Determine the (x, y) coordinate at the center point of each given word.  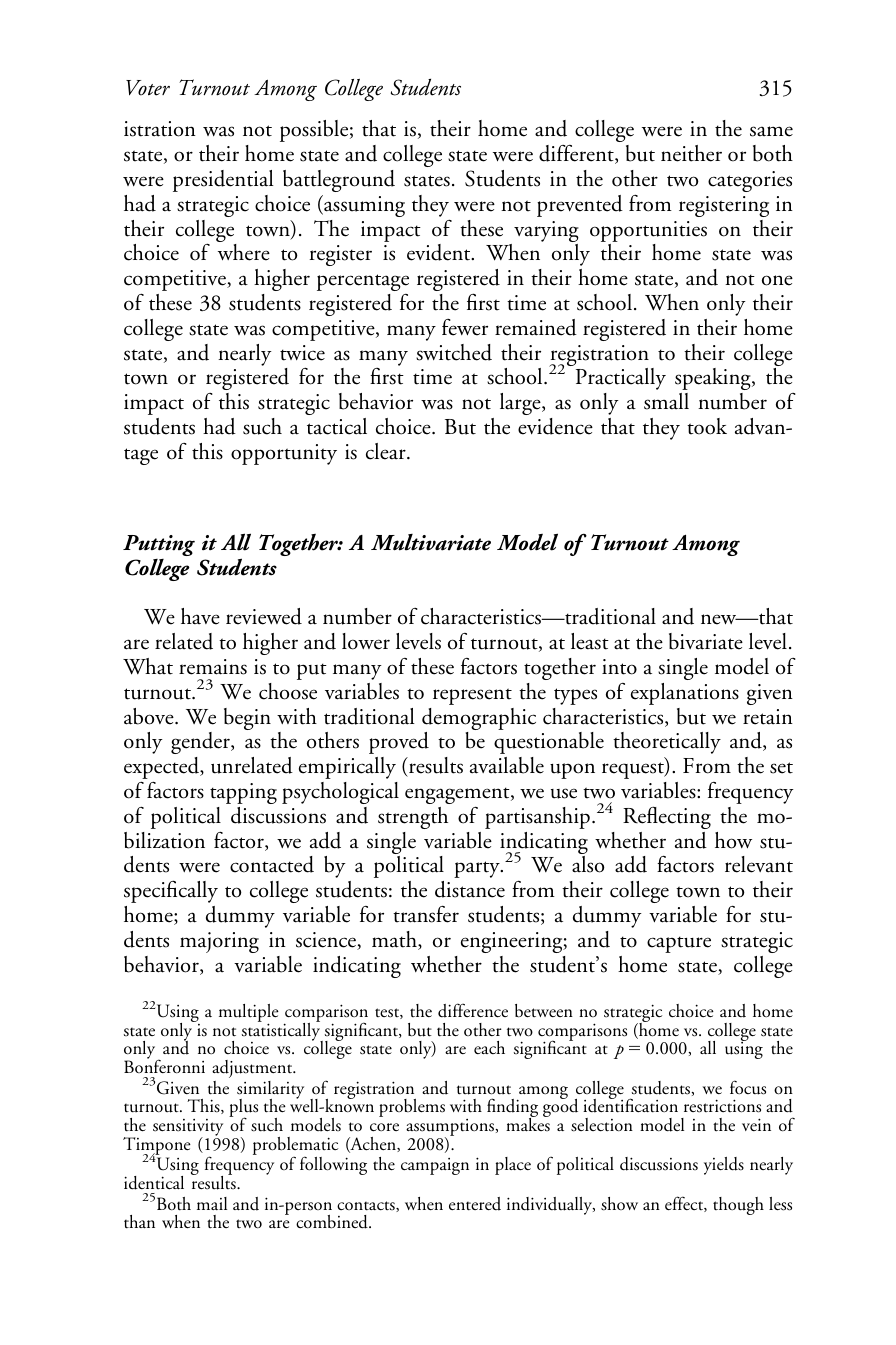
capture (679, 944)
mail (212, 1203)
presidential (223, 181)
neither (691, 153)
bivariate (706, 641)
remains (213, 667)
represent (472, 696)
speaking (714, 379)
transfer (426, 914)
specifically (171, 891)
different (577, 154)
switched (454, 352)
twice (302, 353)
